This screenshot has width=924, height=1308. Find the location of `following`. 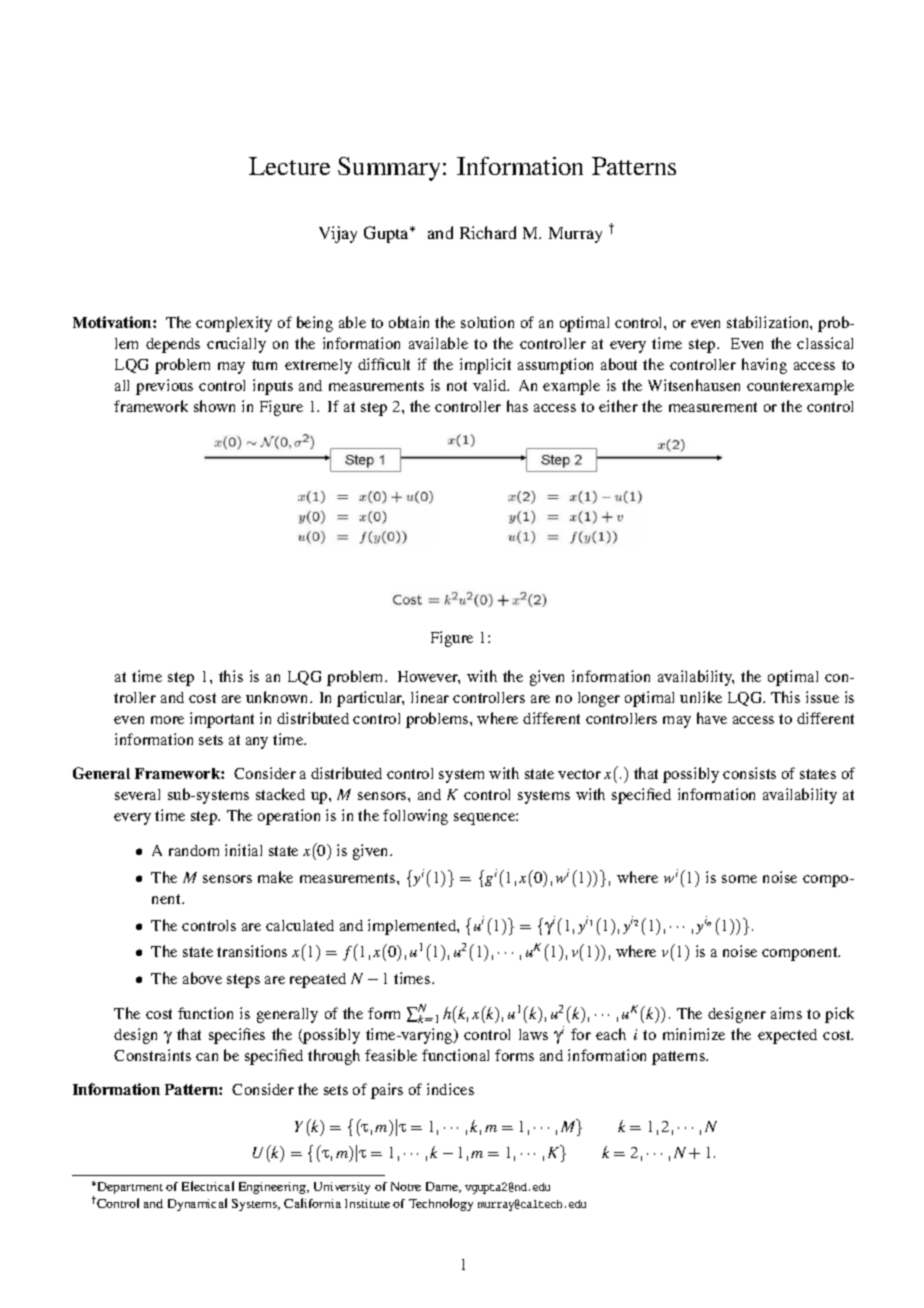

following is located at coordinates (415, 817).
